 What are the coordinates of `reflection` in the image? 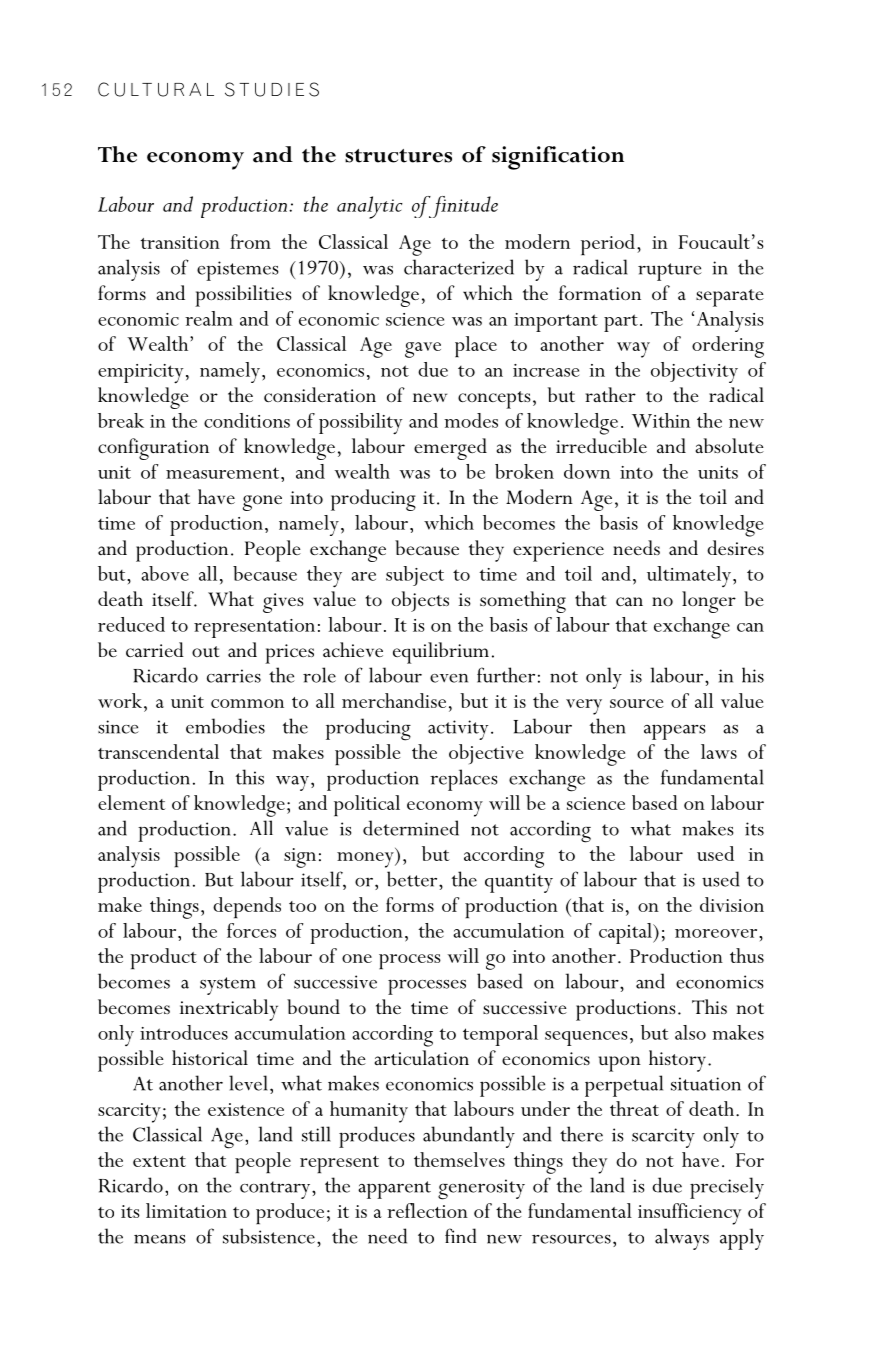 It's located at (427, 1210).
